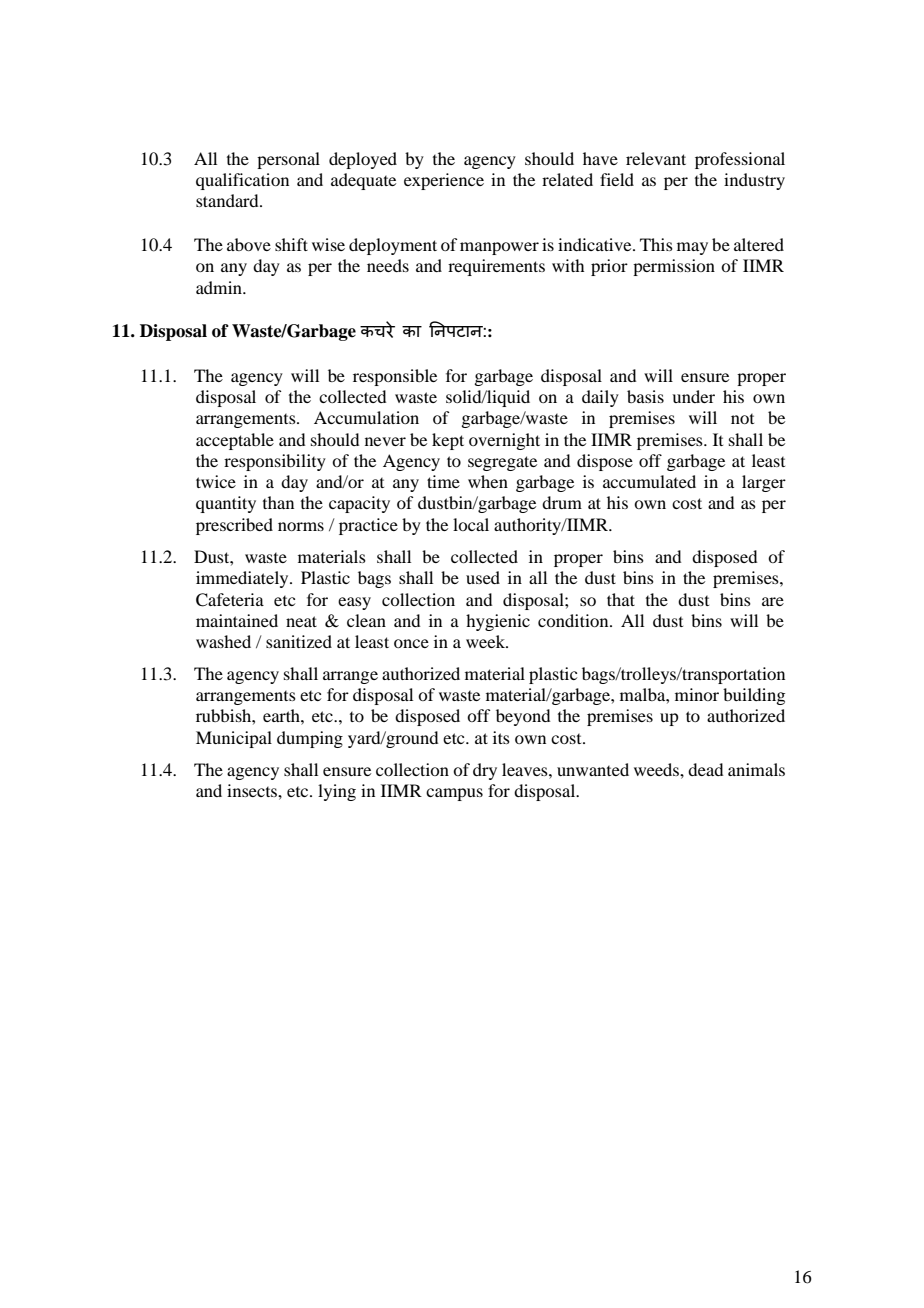  Describe the element at coordinates (773, 601) in the screenshot. I see `are` at that location.
